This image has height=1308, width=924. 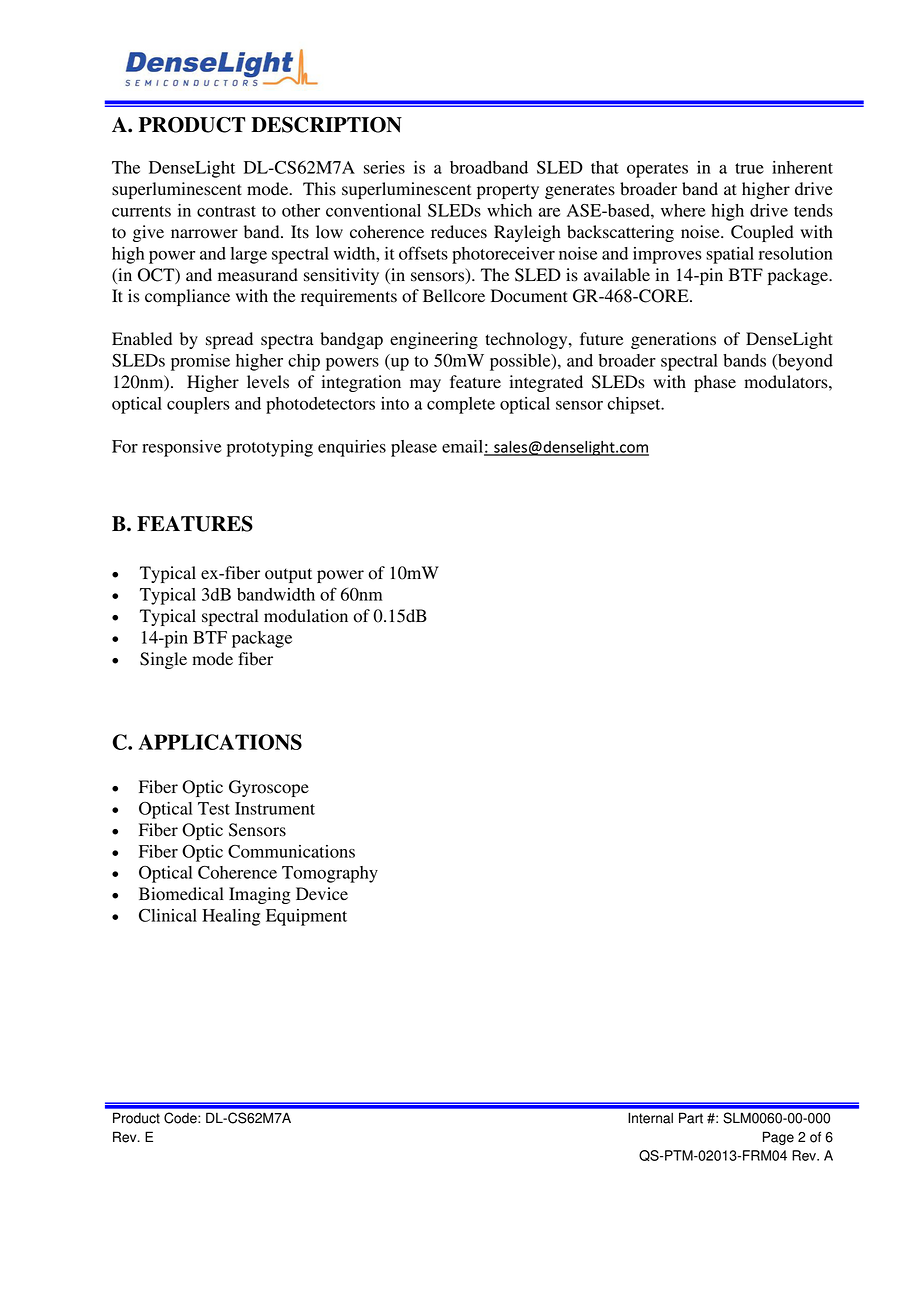 I want to click on property, so click(x=508, y=191).
